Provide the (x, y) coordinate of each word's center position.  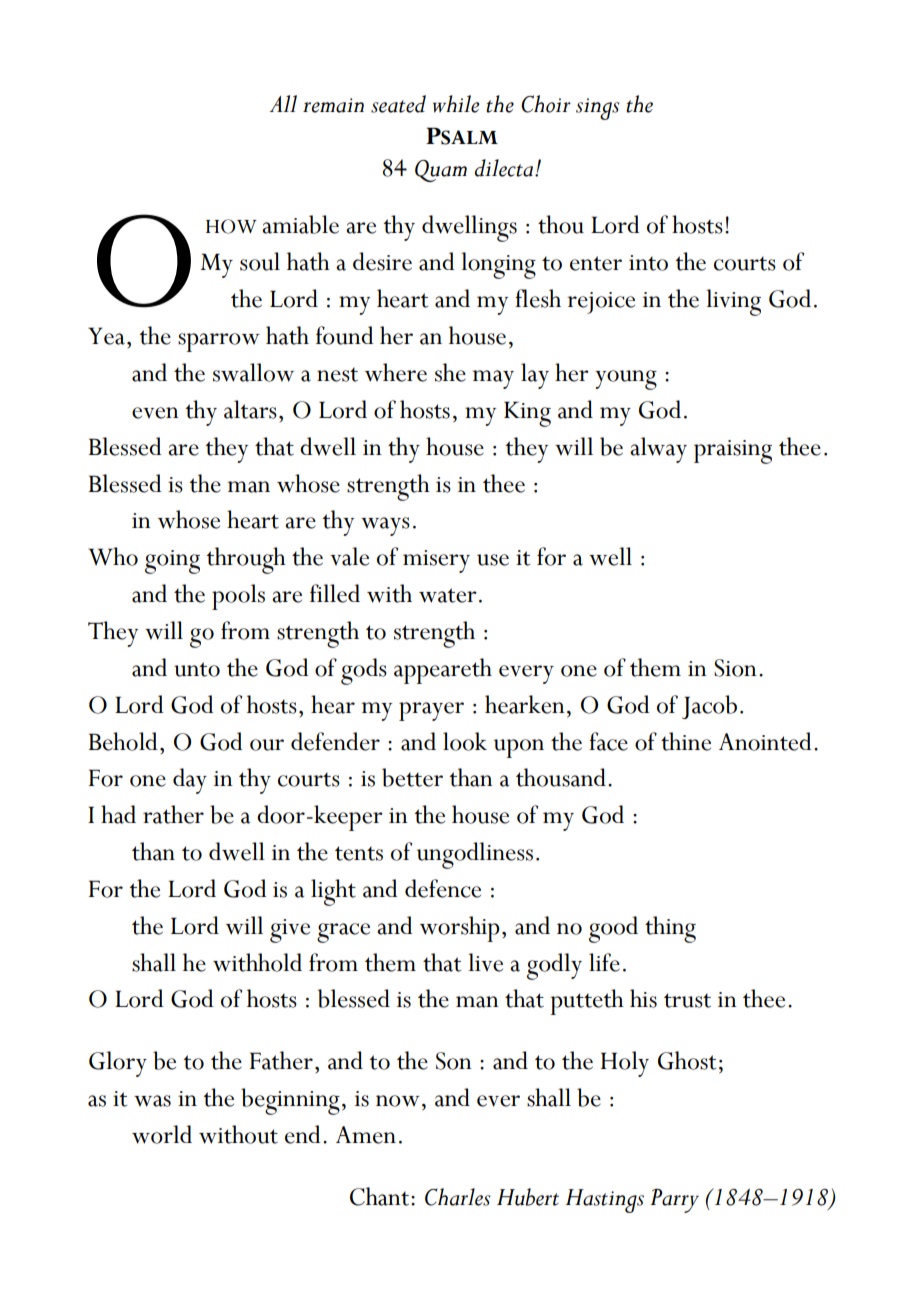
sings (597, 109)
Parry (675, 1201)
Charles (457, 1197)
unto (197, 669)
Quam (441, 171)
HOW (231, 226)
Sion (735, 668)
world (162, 1134)
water (448, 595)
